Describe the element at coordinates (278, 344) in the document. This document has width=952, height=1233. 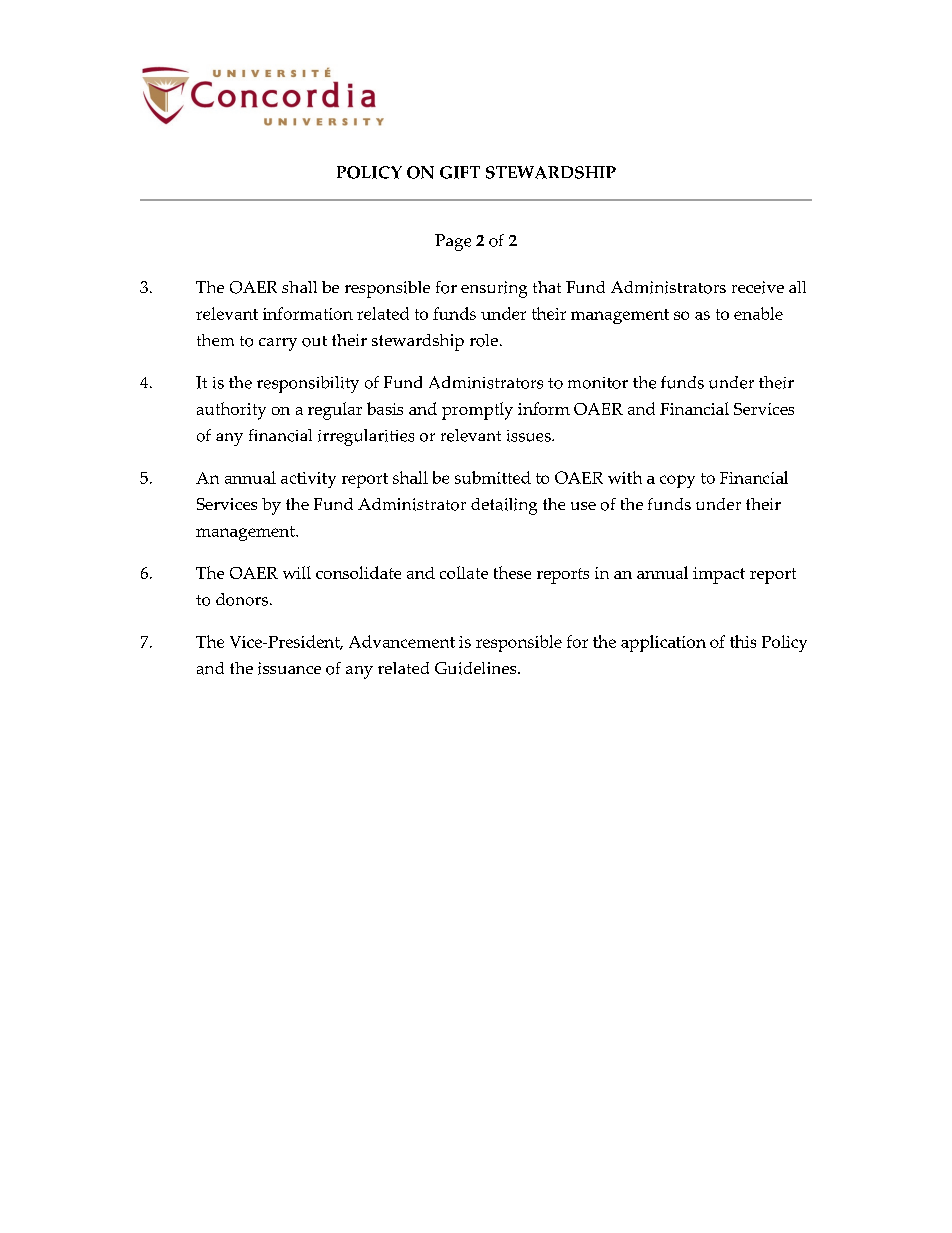
I see `carry` at that location.
